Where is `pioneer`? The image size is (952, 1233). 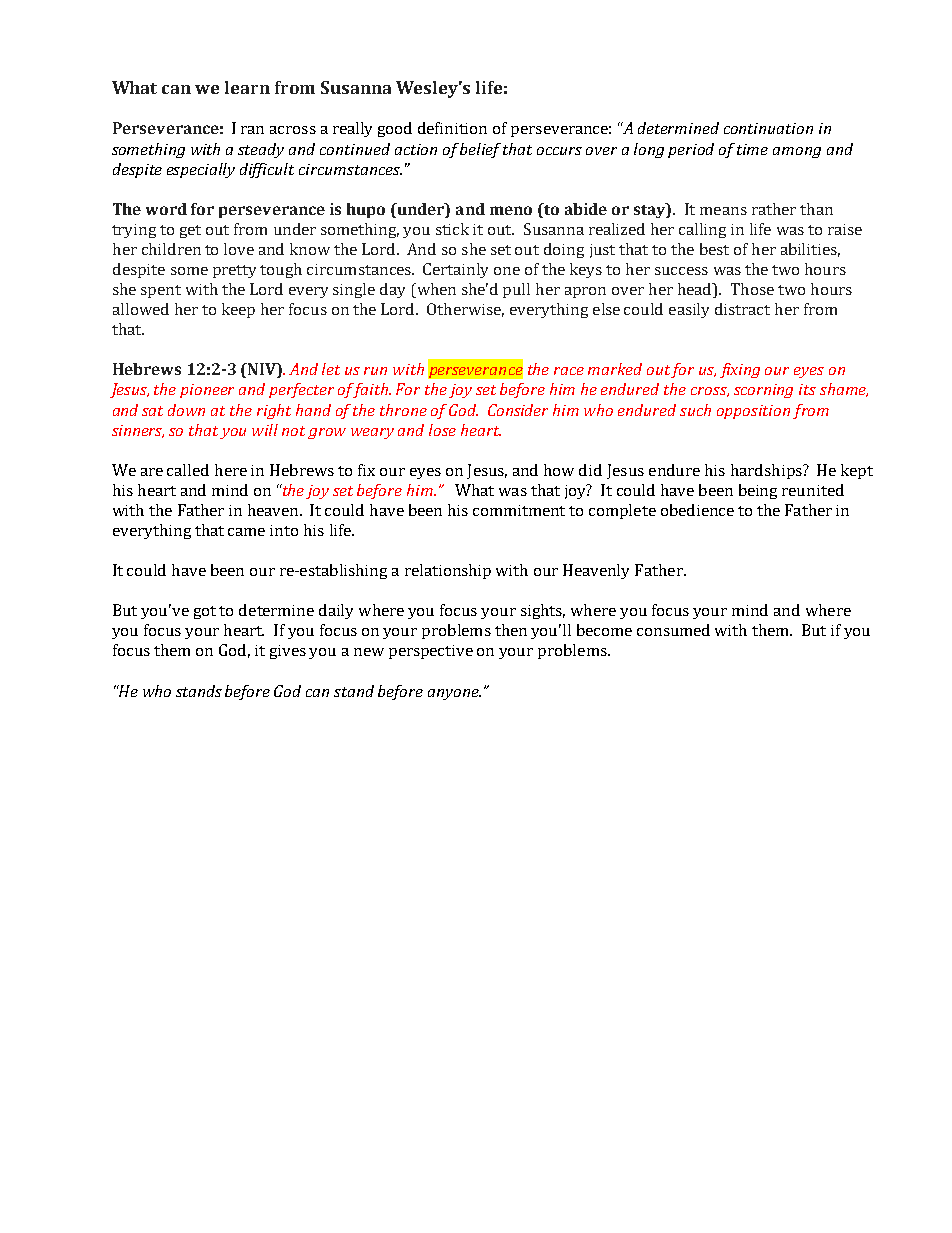
pioneer is located at coordinates (207, 391).
